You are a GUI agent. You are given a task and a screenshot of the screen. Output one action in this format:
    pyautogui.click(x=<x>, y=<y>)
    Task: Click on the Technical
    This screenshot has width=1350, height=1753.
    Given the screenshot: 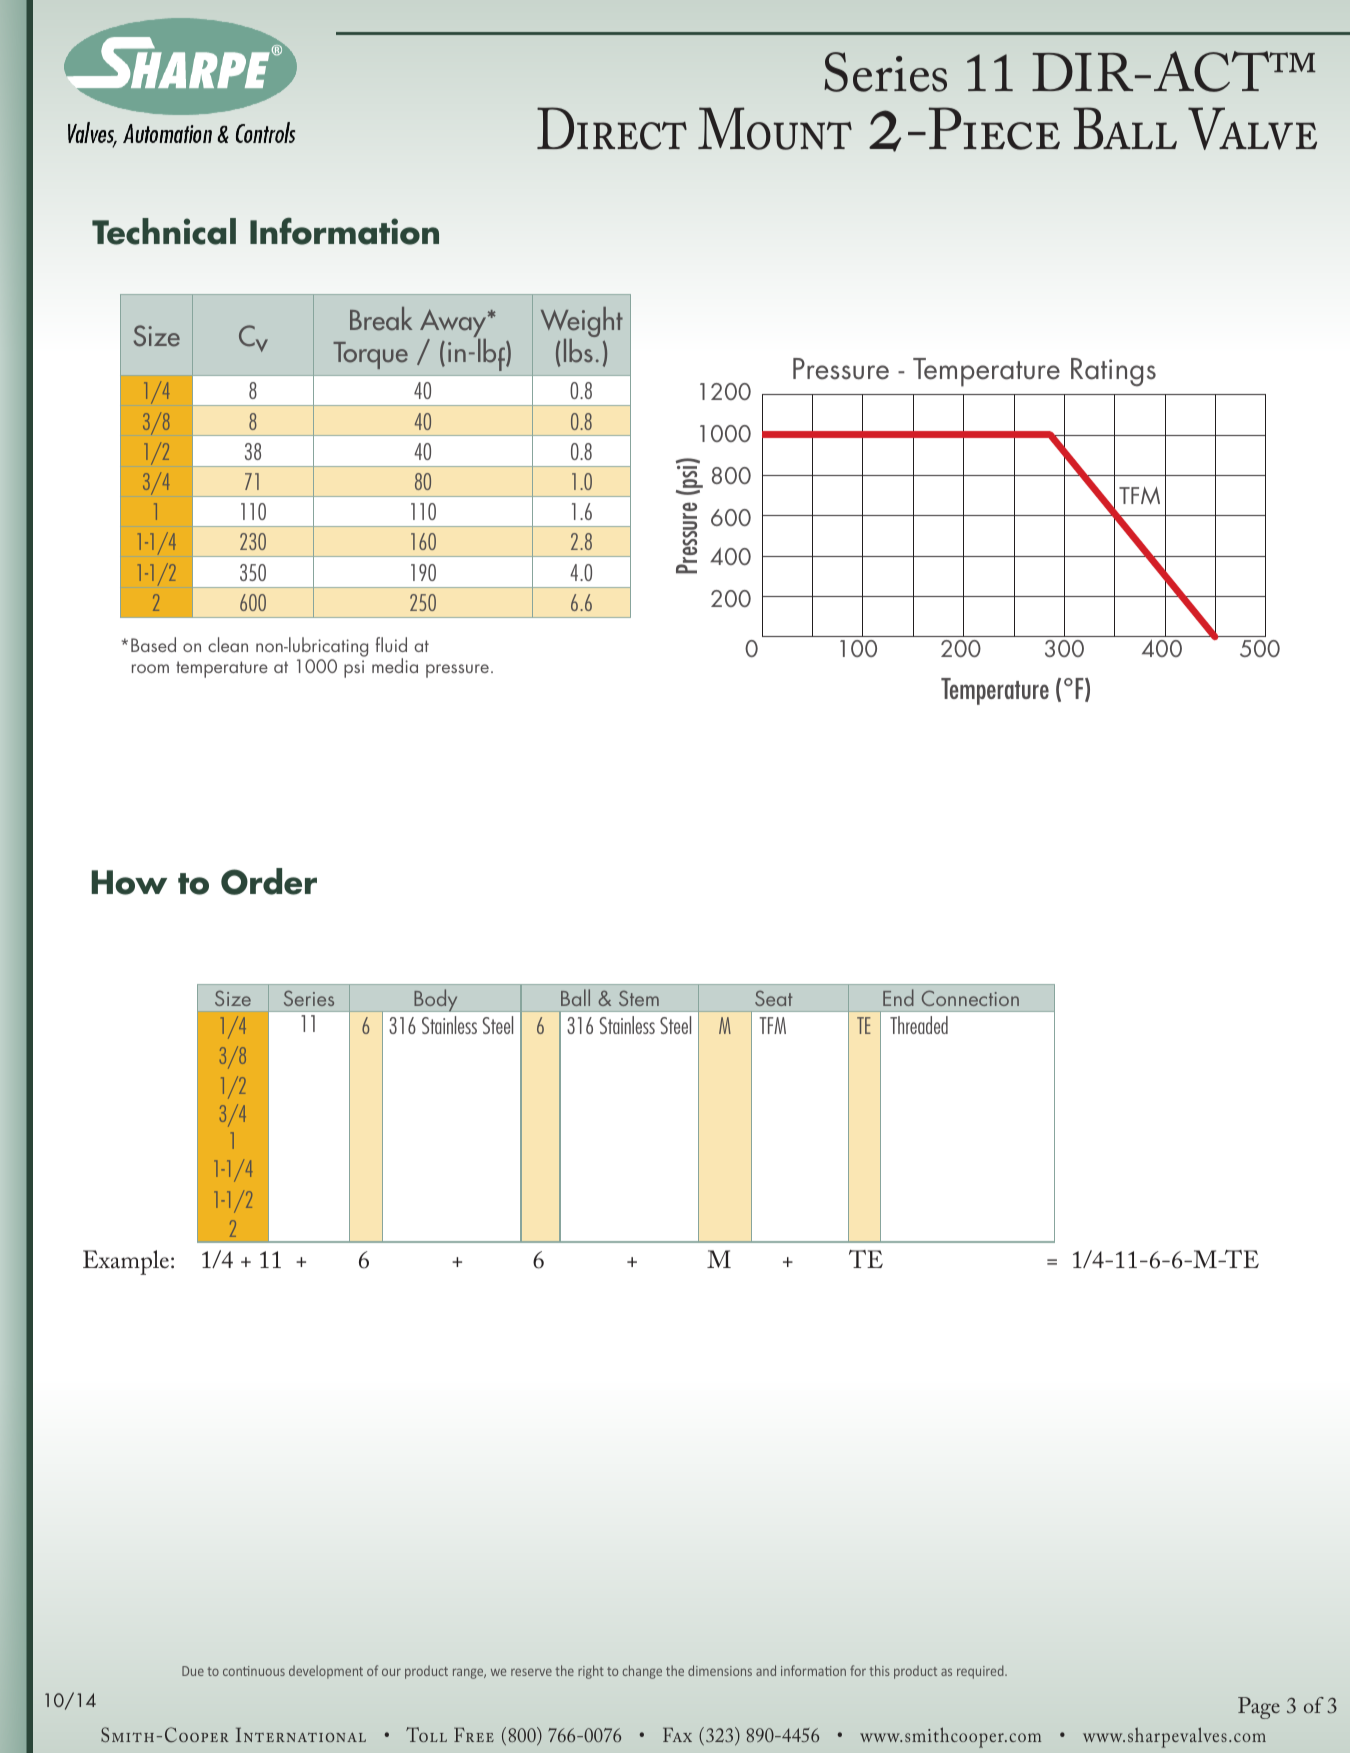 What is the action you would take?
    pyautogui.click(x=164, y=231)
